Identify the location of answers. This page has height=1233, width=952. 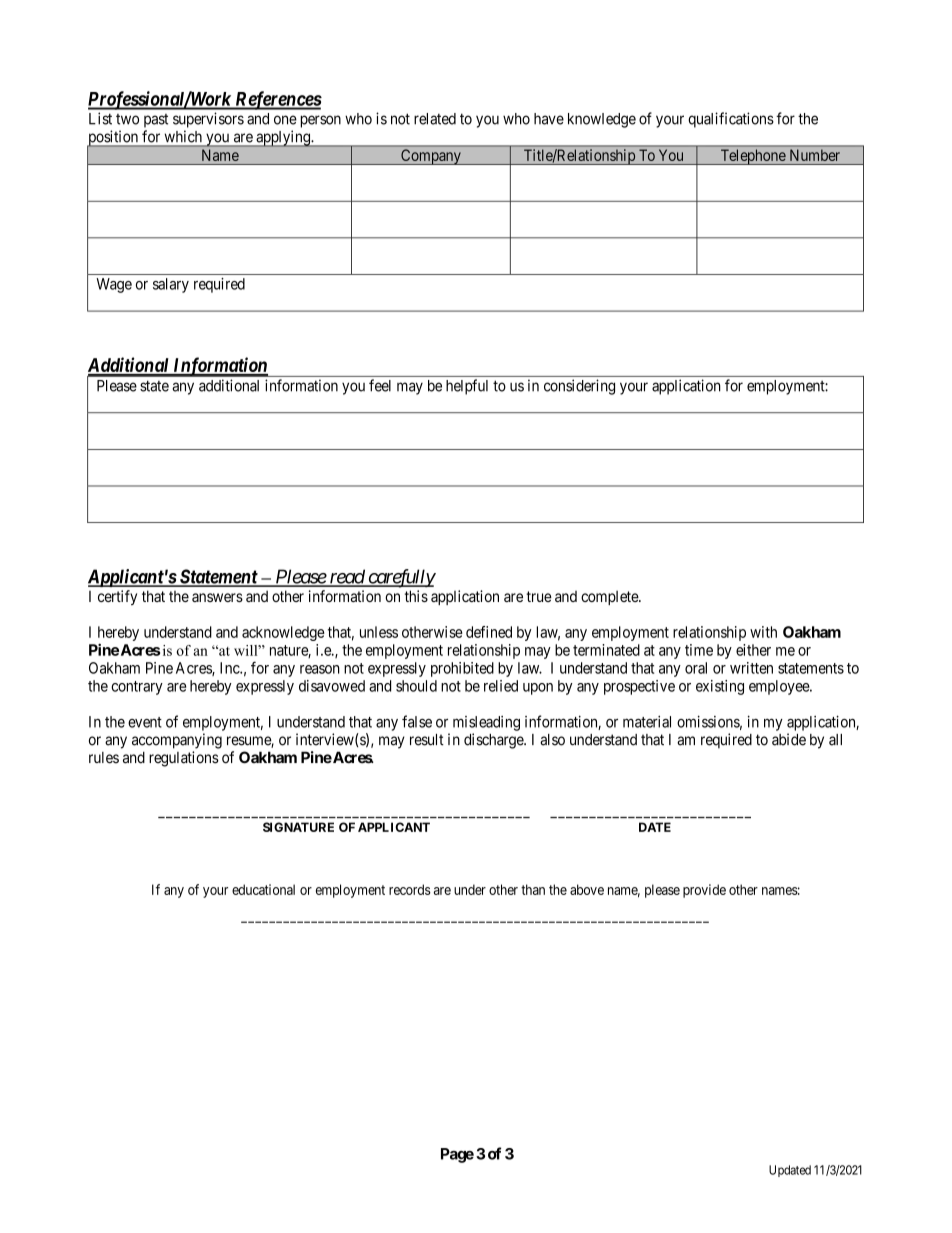
(217, 597).
